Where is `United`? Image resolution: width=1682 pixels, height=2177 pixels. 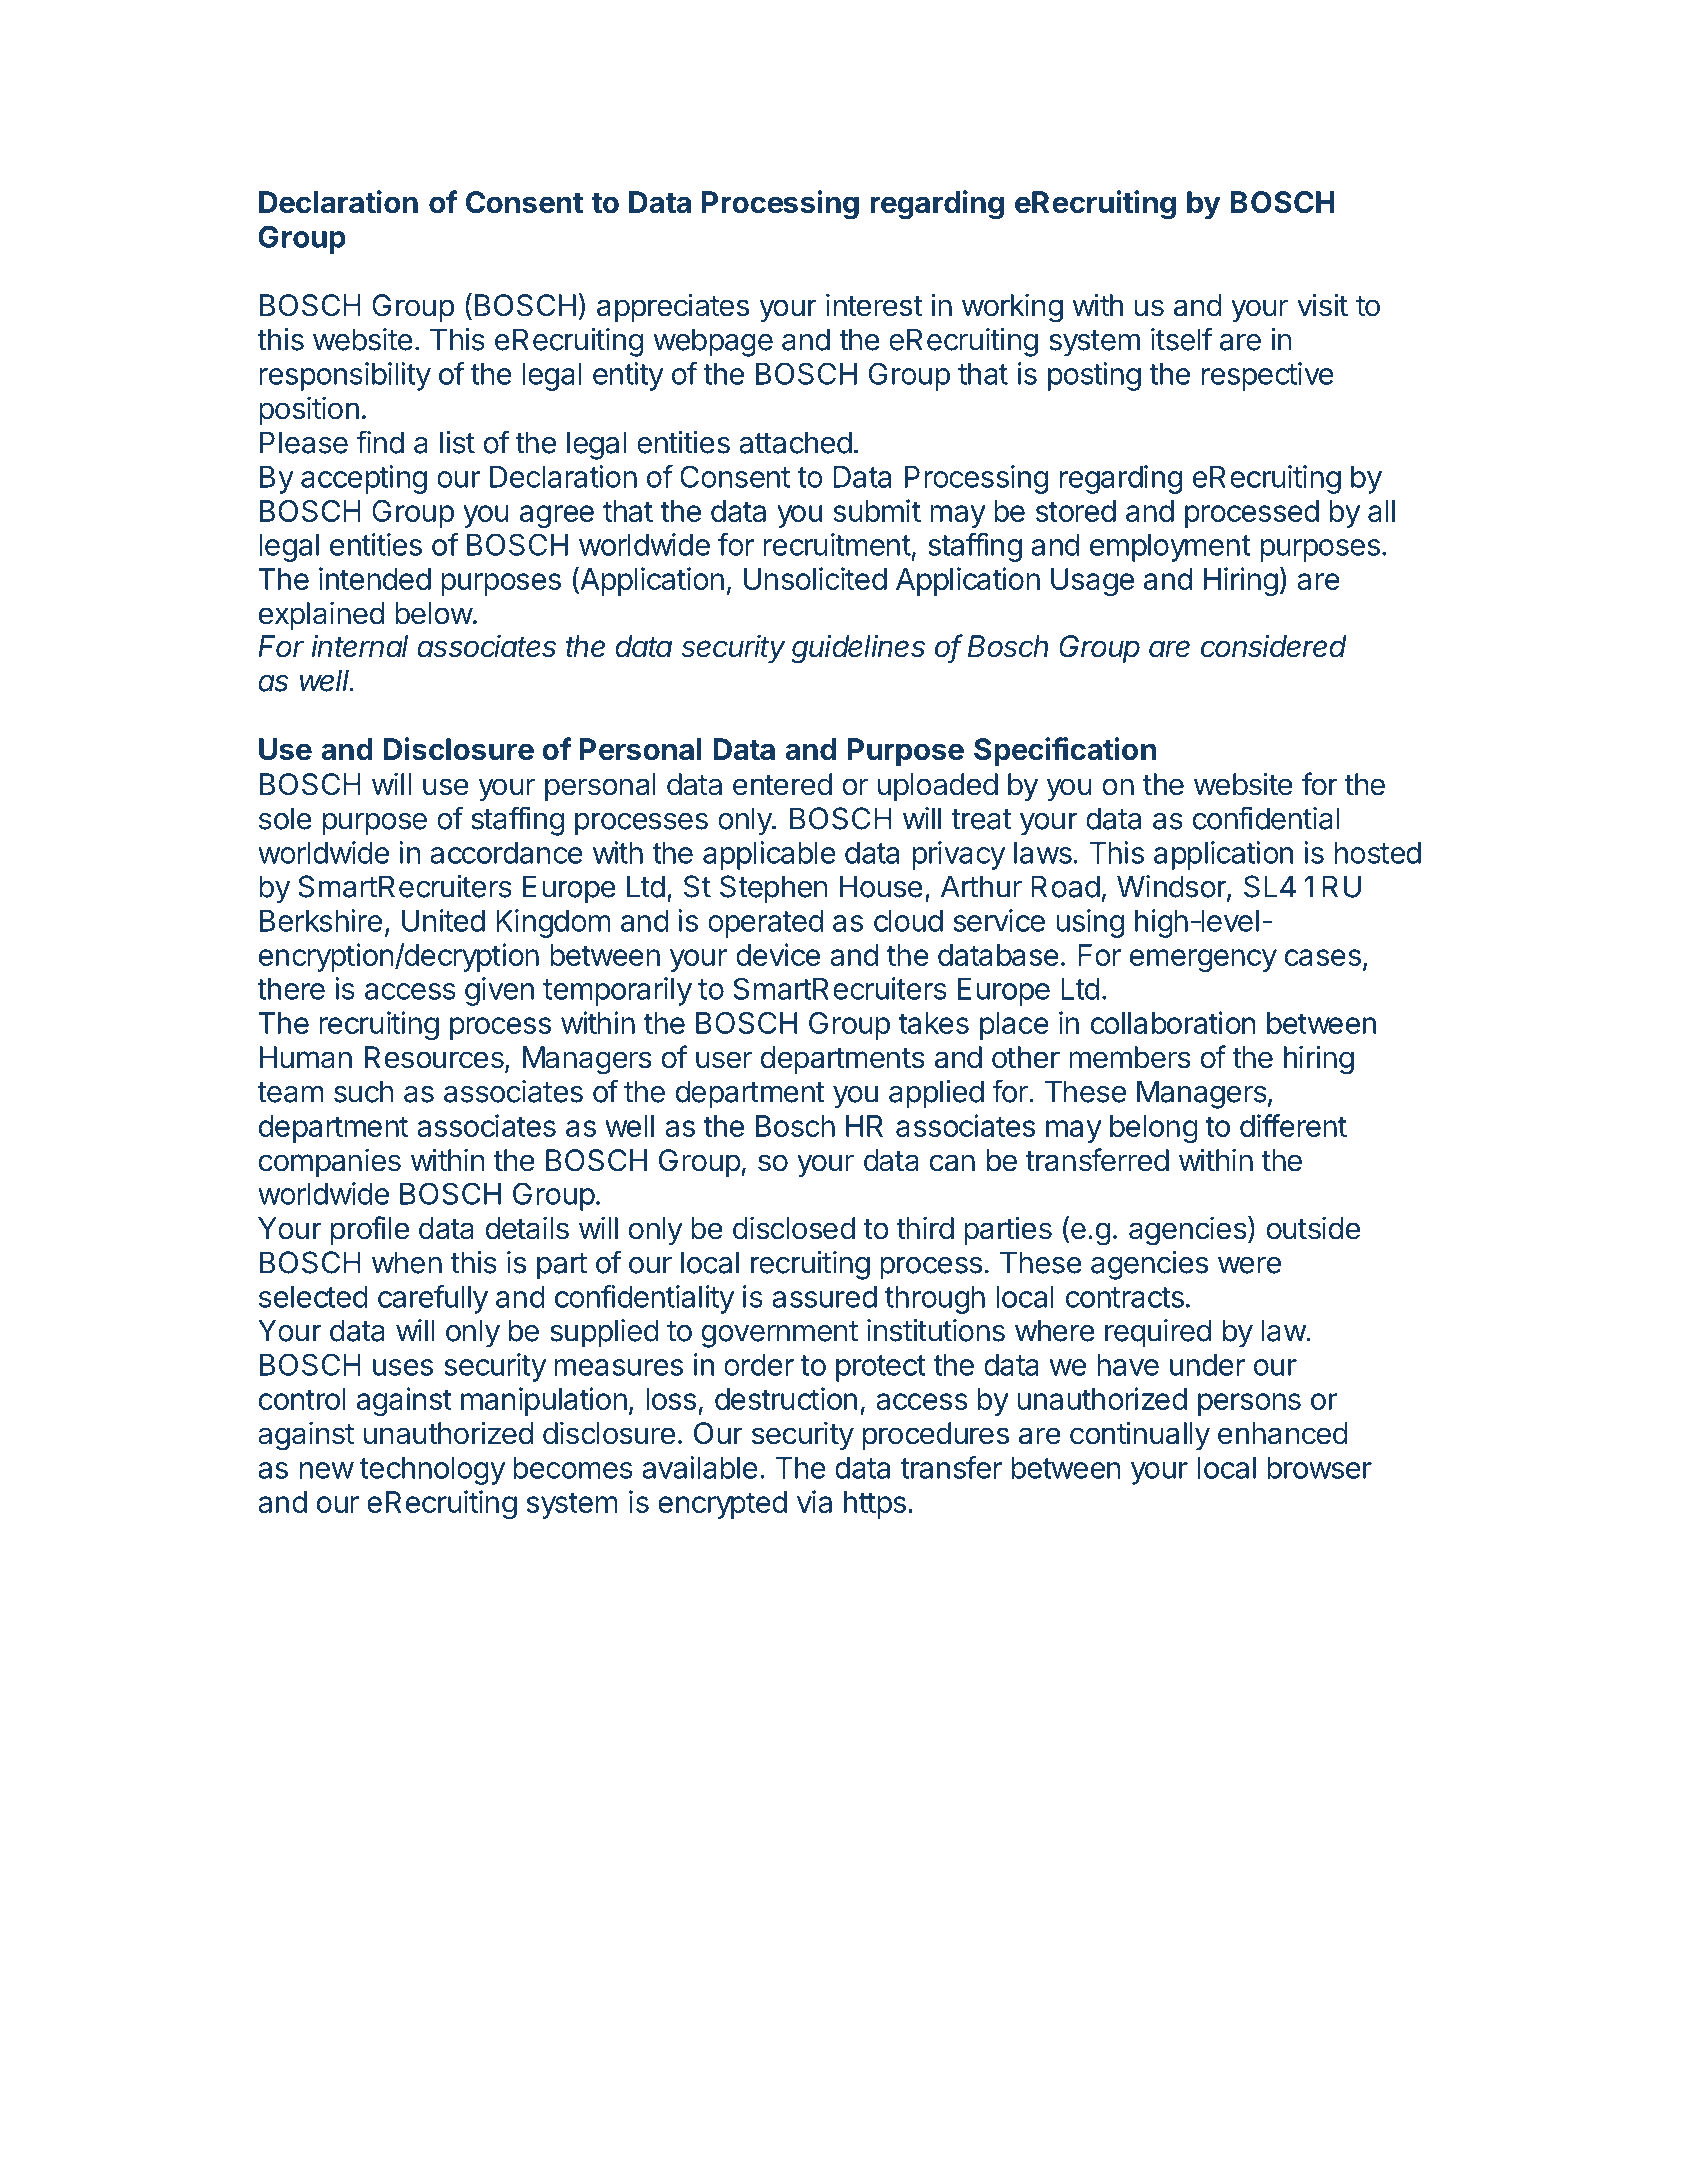
United is located at coordinates (443, 920).
